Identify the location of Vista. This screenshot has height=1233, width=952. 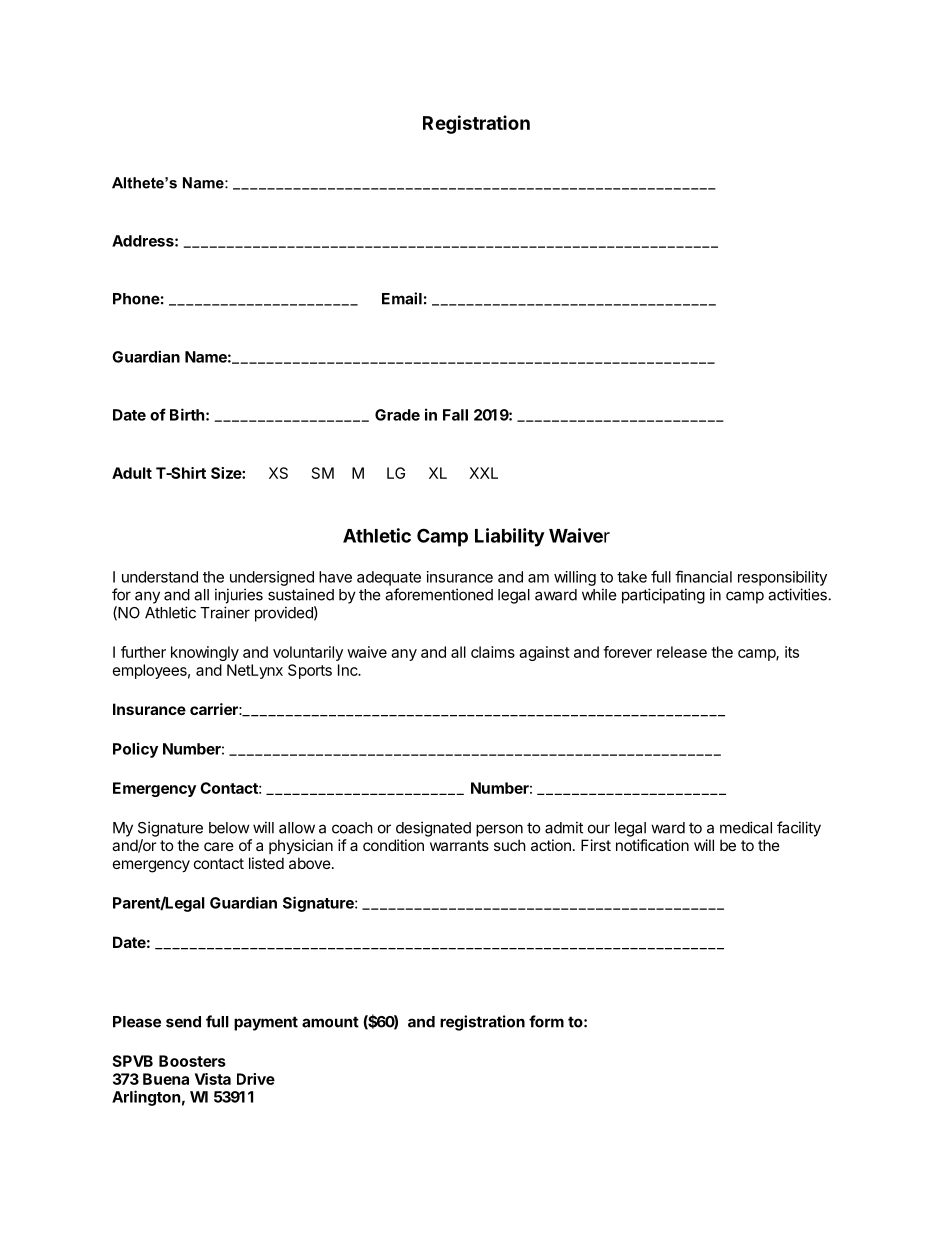
(213, 1079).
